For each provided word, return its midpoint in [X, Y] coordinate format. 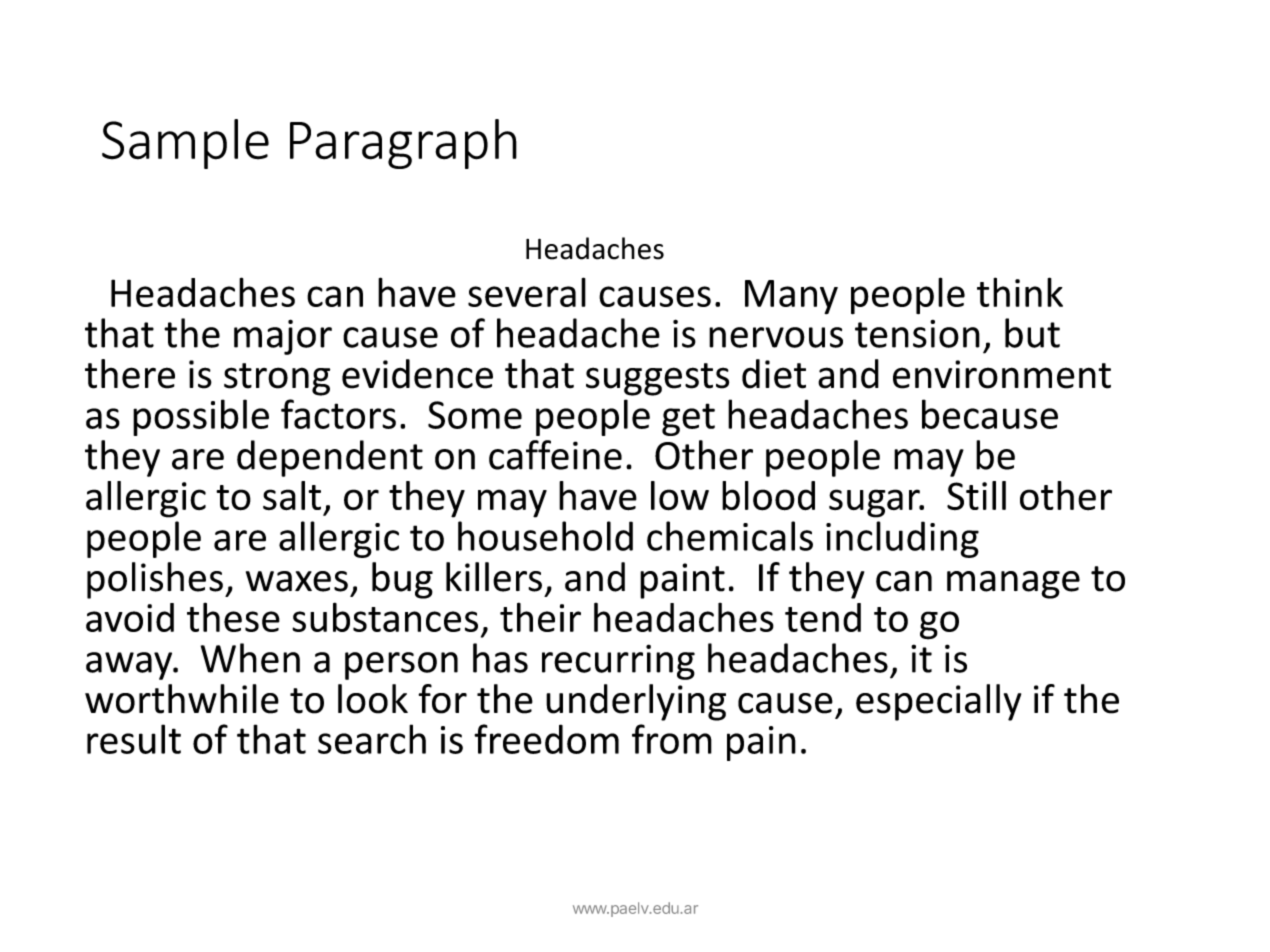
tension [917, 334]
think [1020, 292]
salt [292, 496]
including [902, 539]
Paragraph [403, 144]
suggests [657, 379]
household [545, 536]
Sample [185, 144]
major [283, 337]
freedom [546, 739]
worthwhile [182, 699]
